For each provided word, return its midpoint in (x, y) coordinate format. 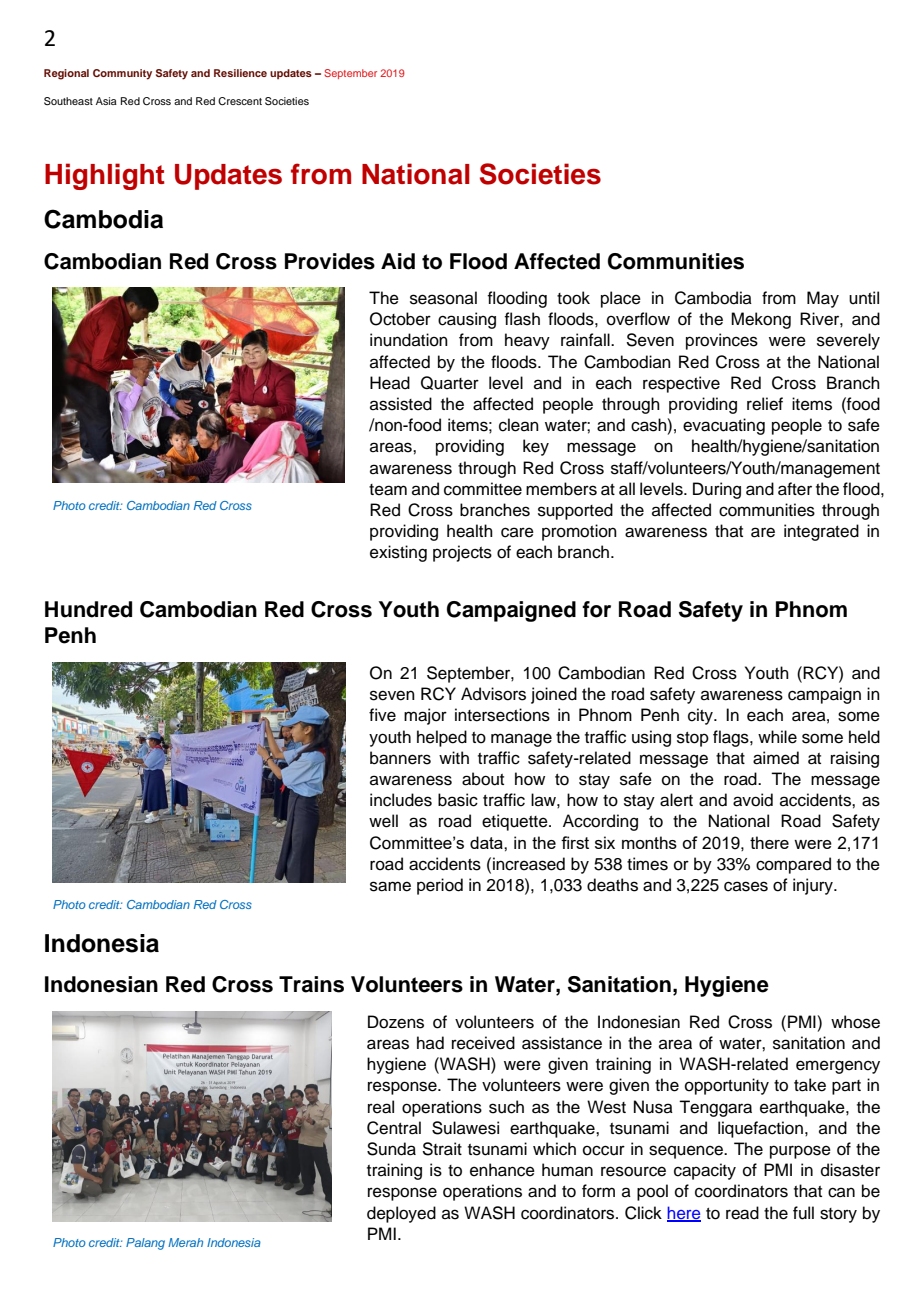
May (823, 299)
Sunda (391, 1149)
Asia (106, 101)
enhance (502, 1170)
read (742, 1213)
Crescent (240, 101)
